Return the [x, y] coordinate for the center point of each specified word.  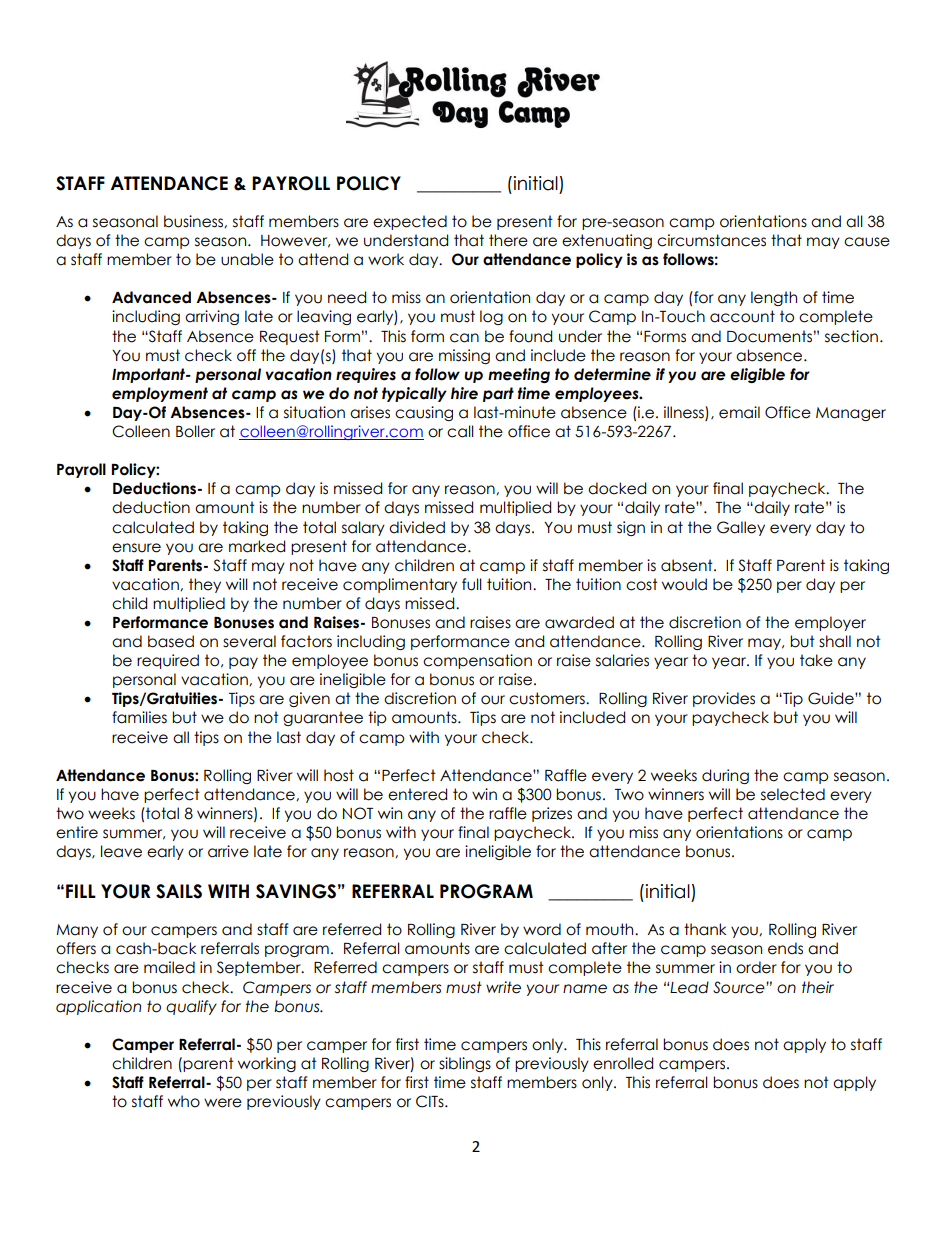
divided [417, 527]
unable [247, 259]
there [508, 240]
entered [417, 794]
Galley [741, 528]
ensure [136, 548]
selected [793, 794]
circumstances [711, 240]
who [184, 1101]
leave [121, 851]
